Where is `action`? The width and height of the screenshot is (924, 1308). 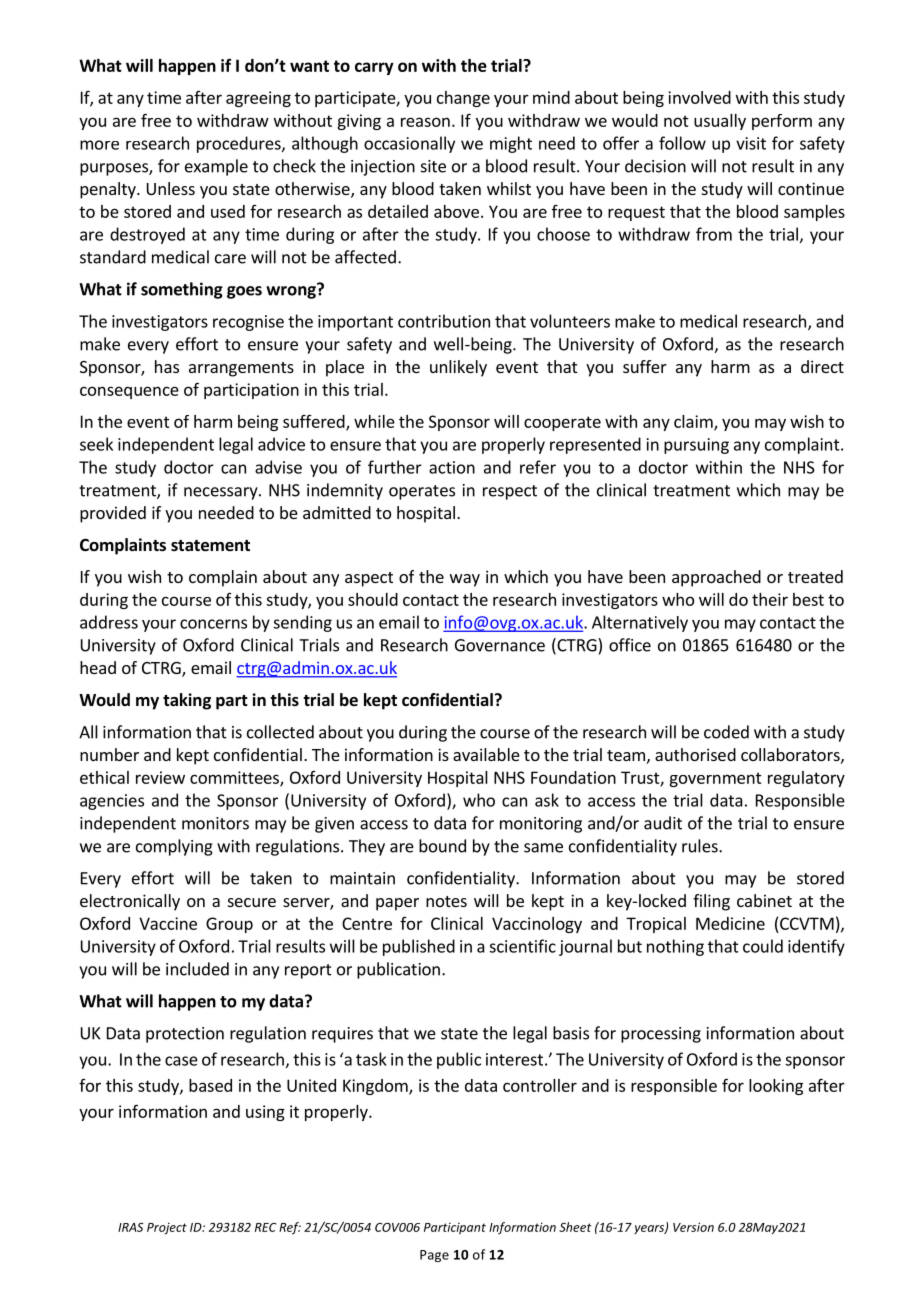 action is located at coordinates (452, 467).
